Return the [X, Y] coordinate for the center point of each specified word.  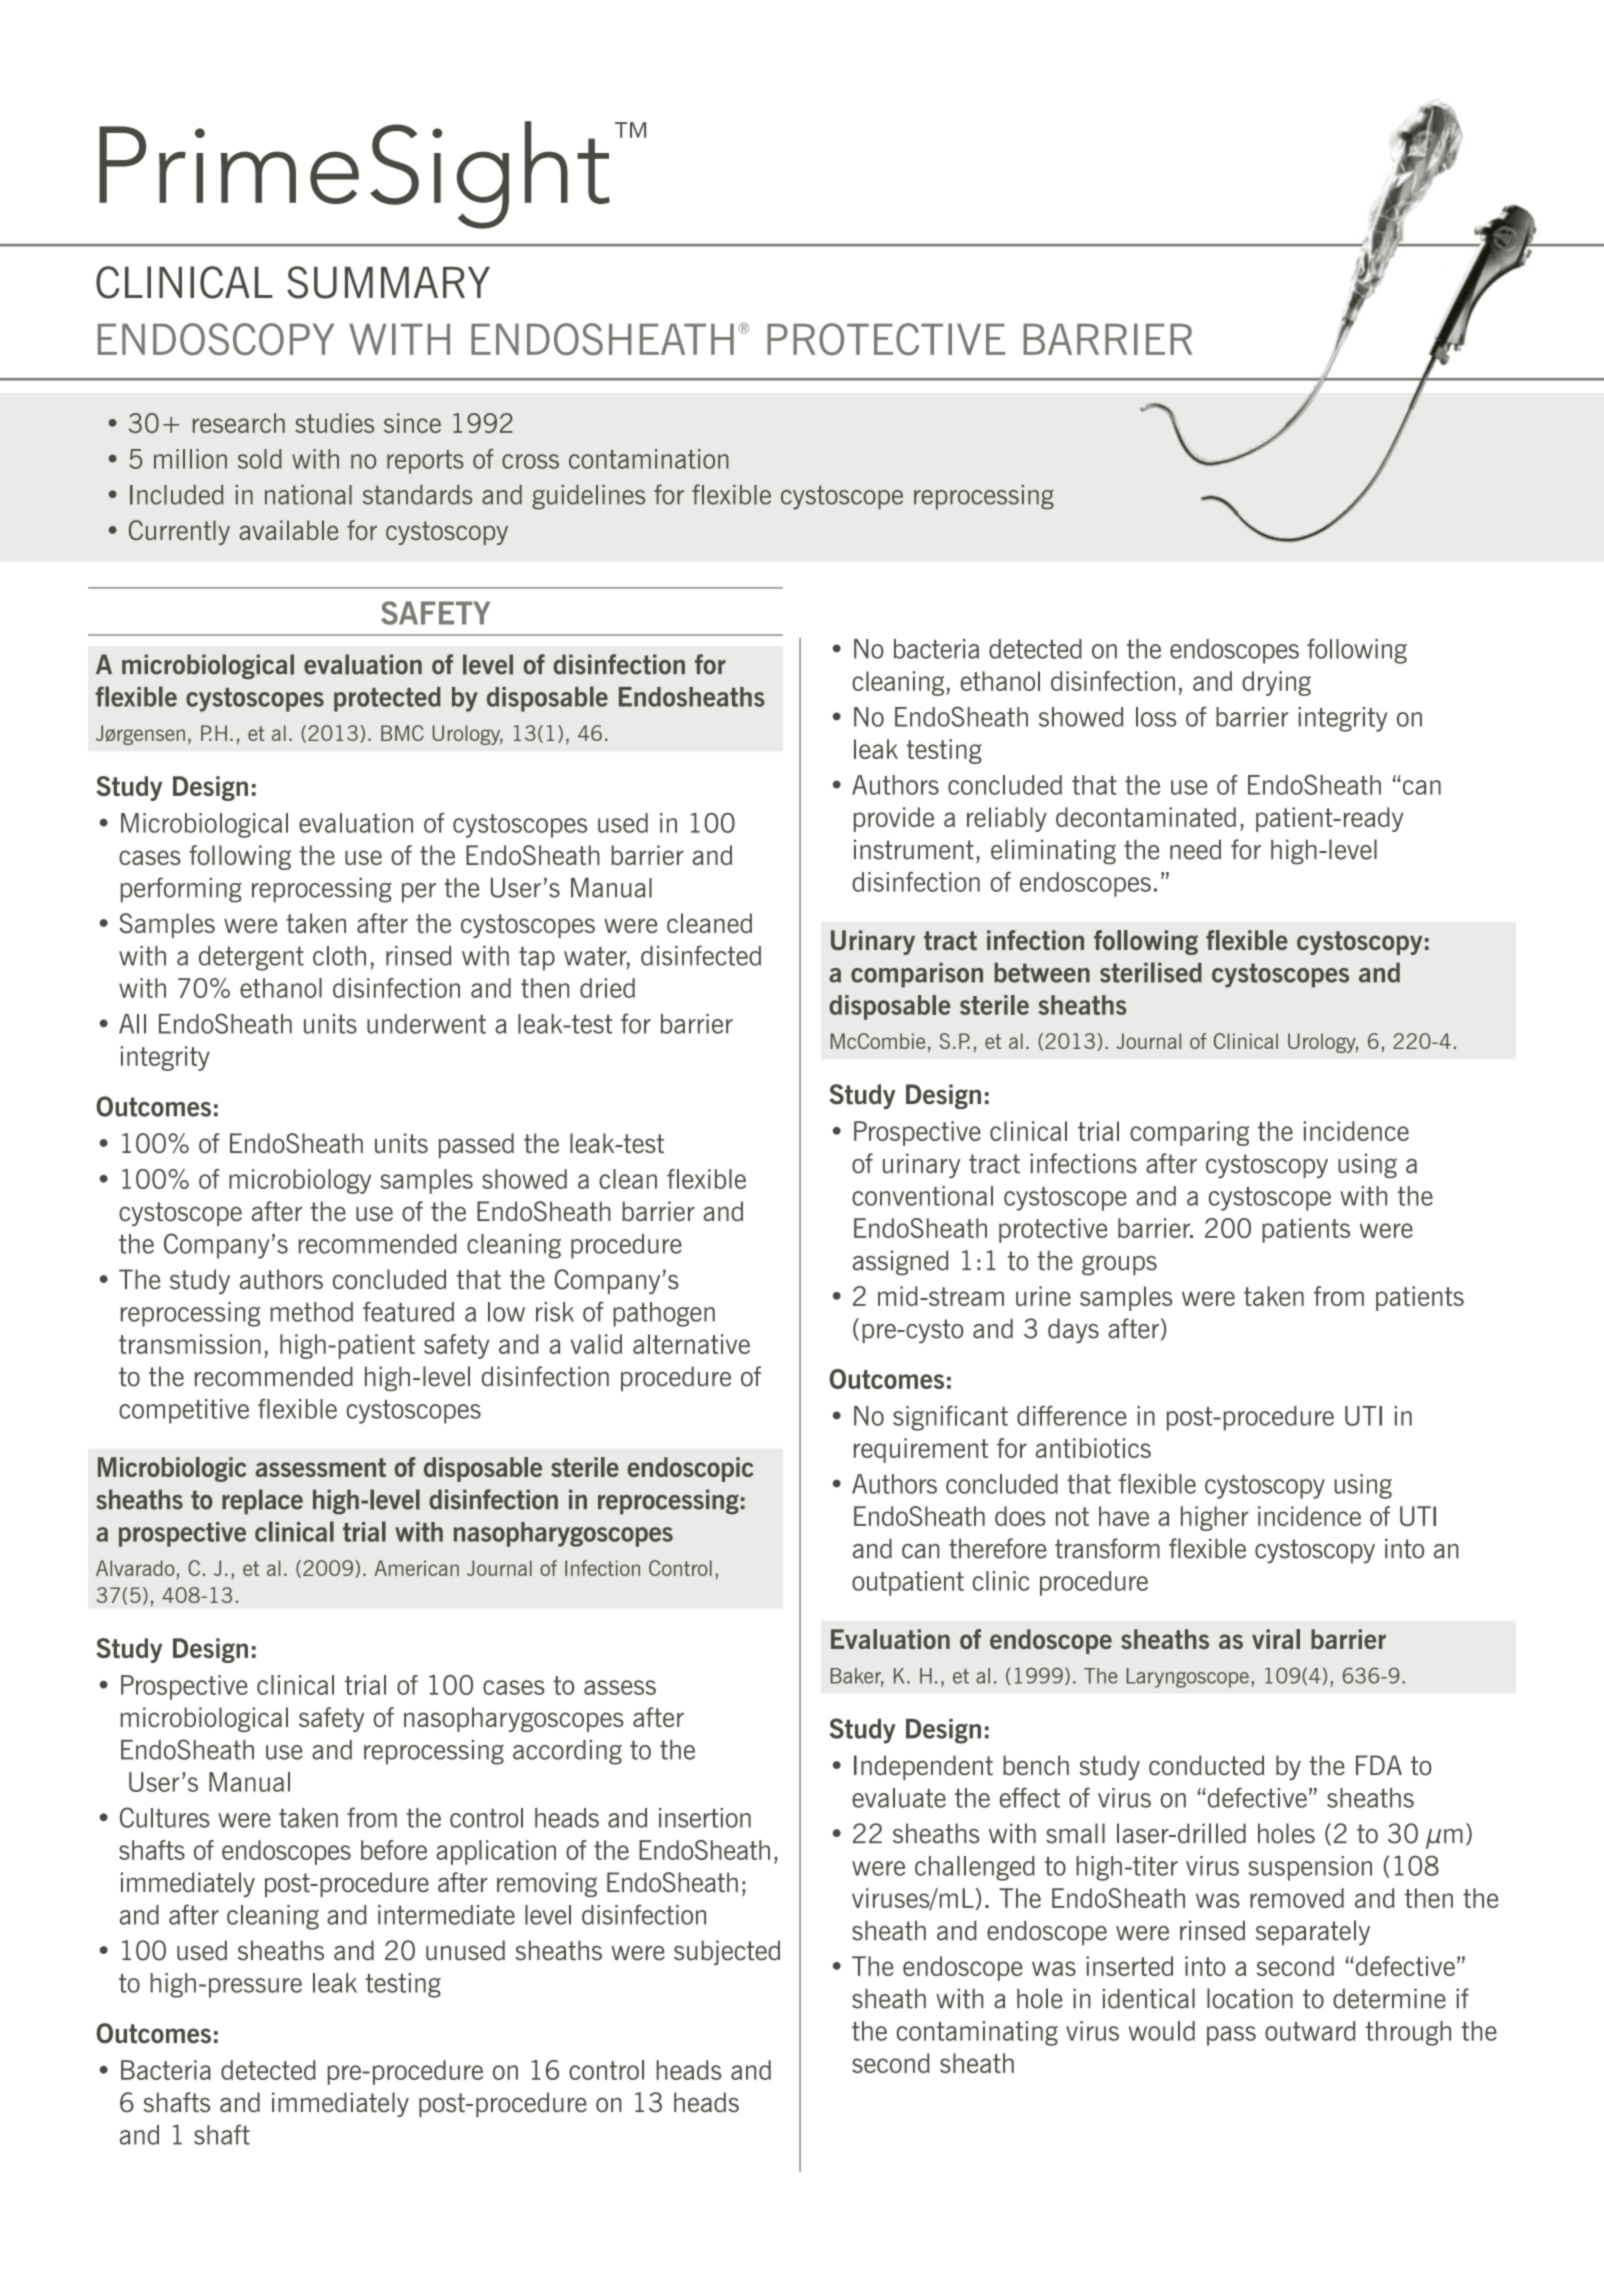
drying [1276, 683]
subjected [727, 1952]
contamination [649, 459]
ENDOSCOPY [216, 339]
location [1250, 1998]
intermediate [446, 1915]
